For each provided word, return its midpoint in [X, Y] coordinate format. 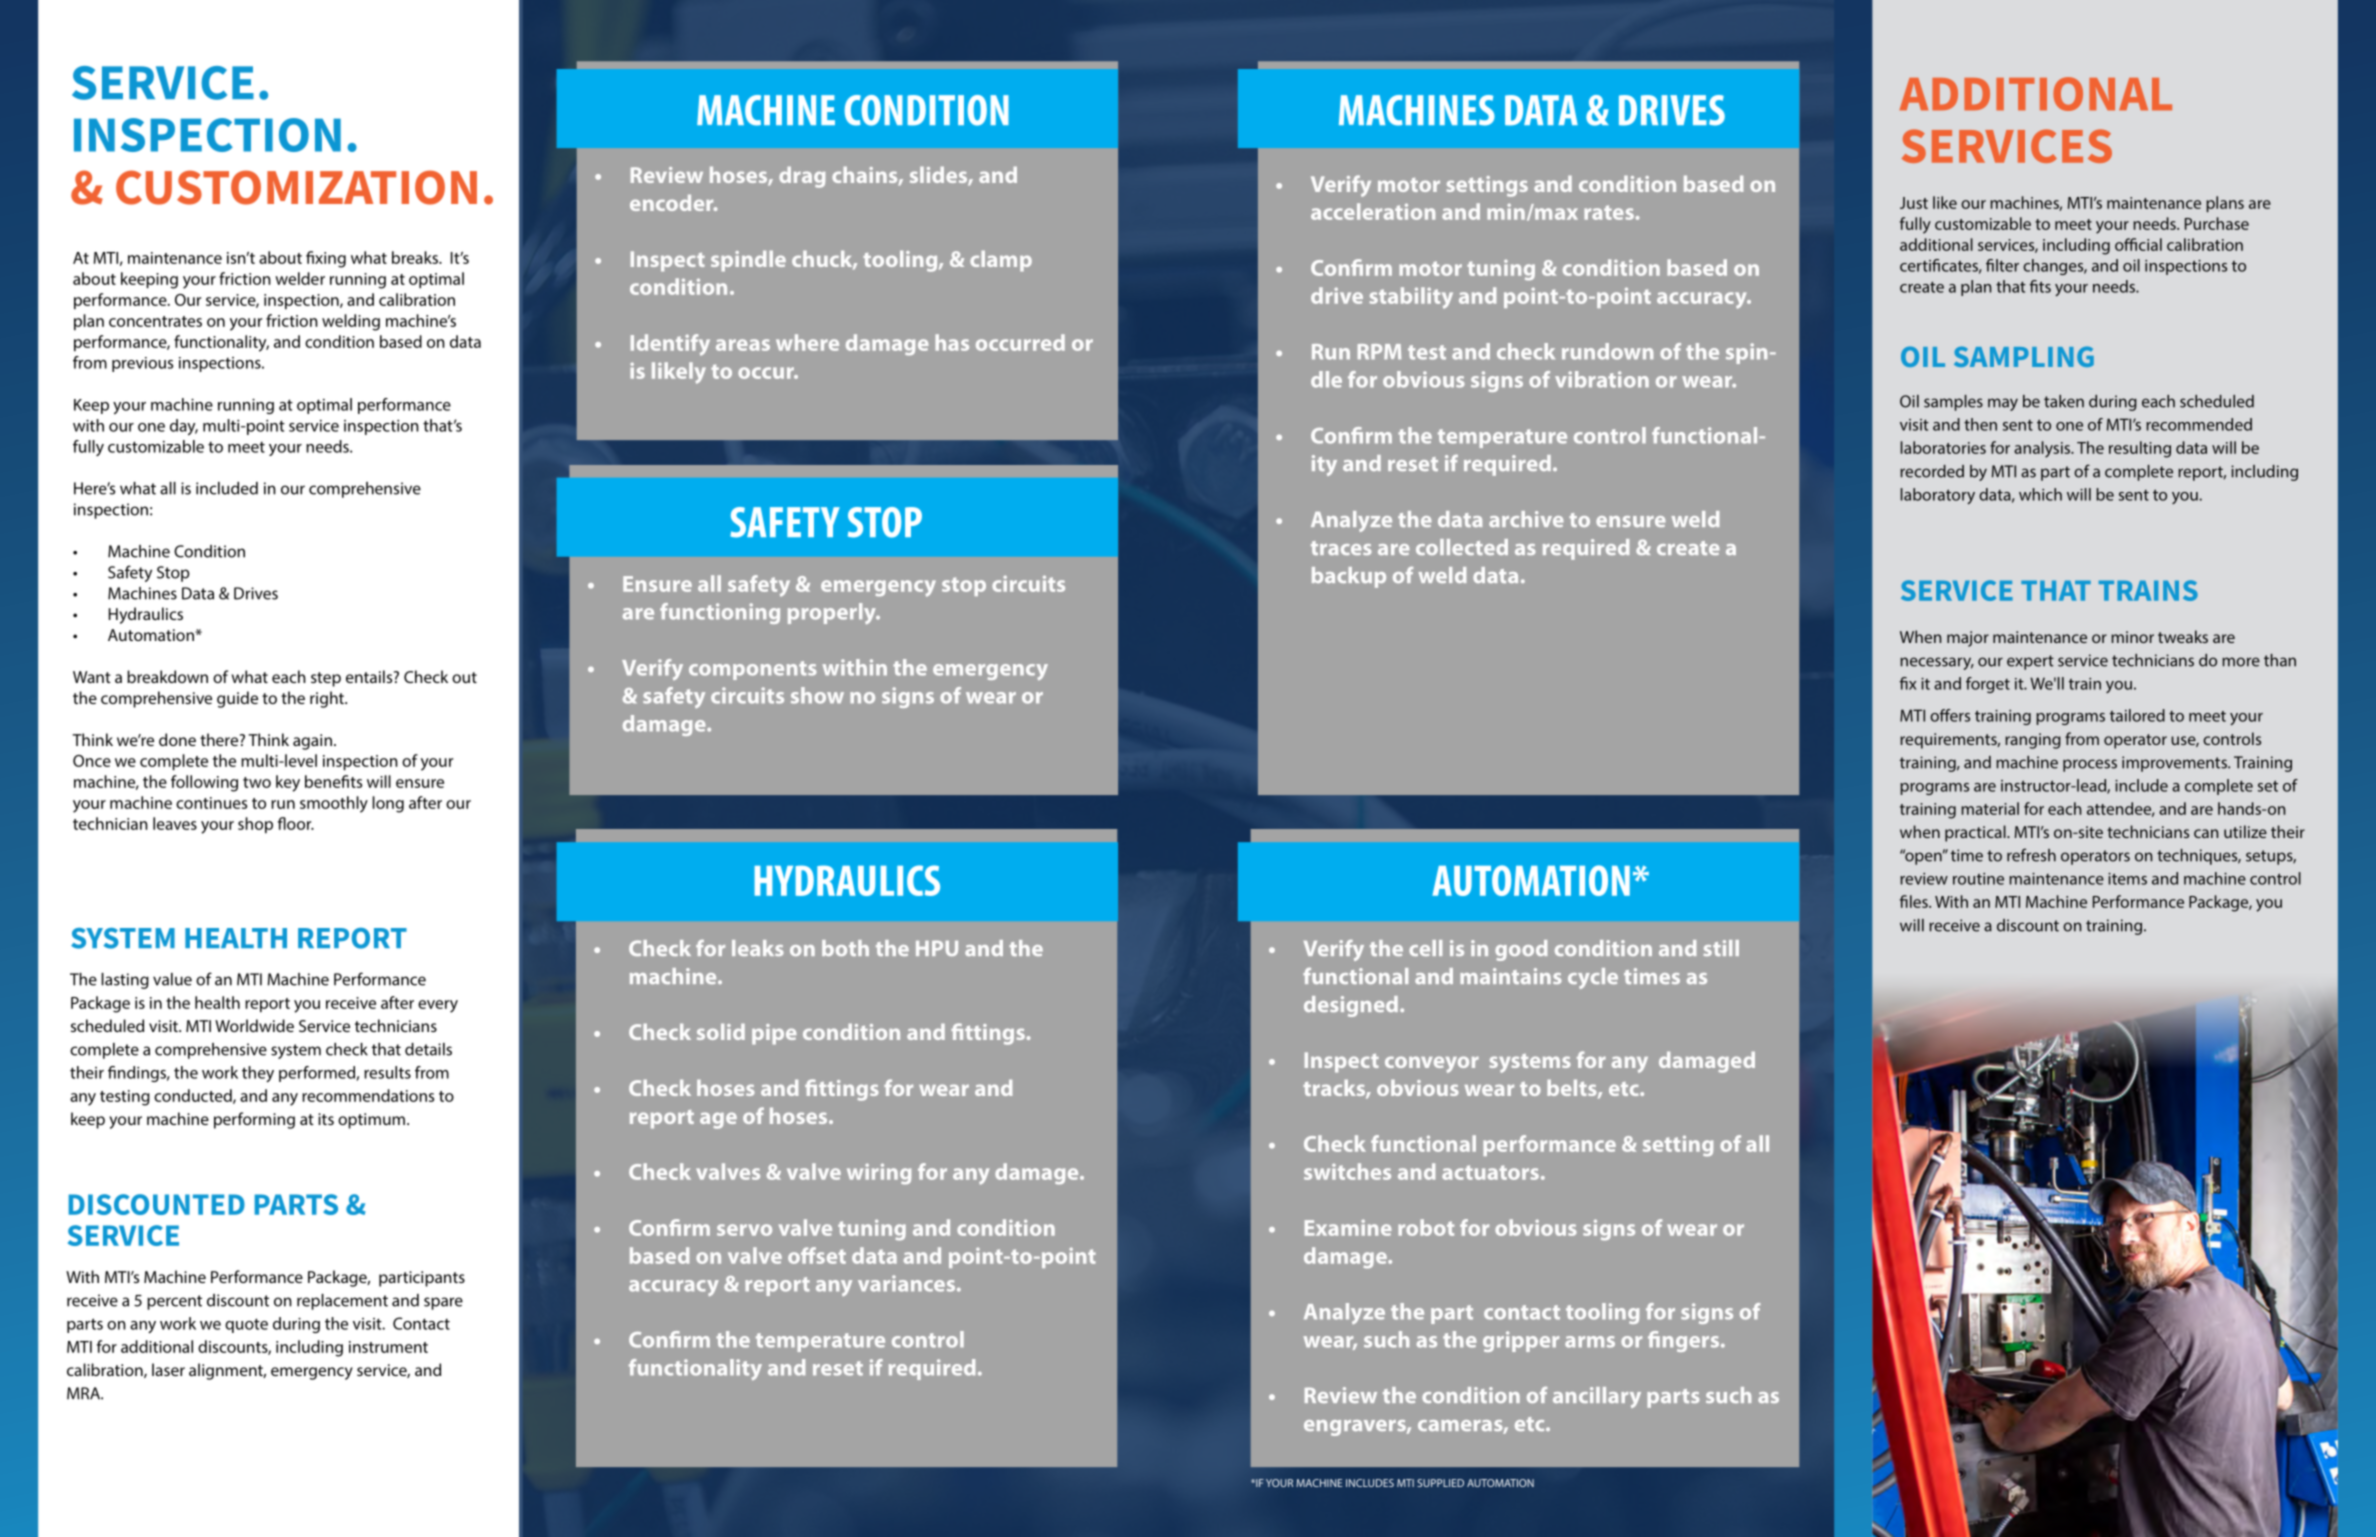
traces [1341, 548]
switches [1347, 1171]
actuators [1490, 1172]
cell [1425, 948]
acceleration [1373, 211]
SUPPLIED [1440, 1483]
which [2040, 494]
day [184, 427]
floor [296, 823]
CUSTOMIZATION [296, 187]
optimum [371, 1121]
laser [168, 1369]
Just [1914, 203]
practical [1976, 833]
